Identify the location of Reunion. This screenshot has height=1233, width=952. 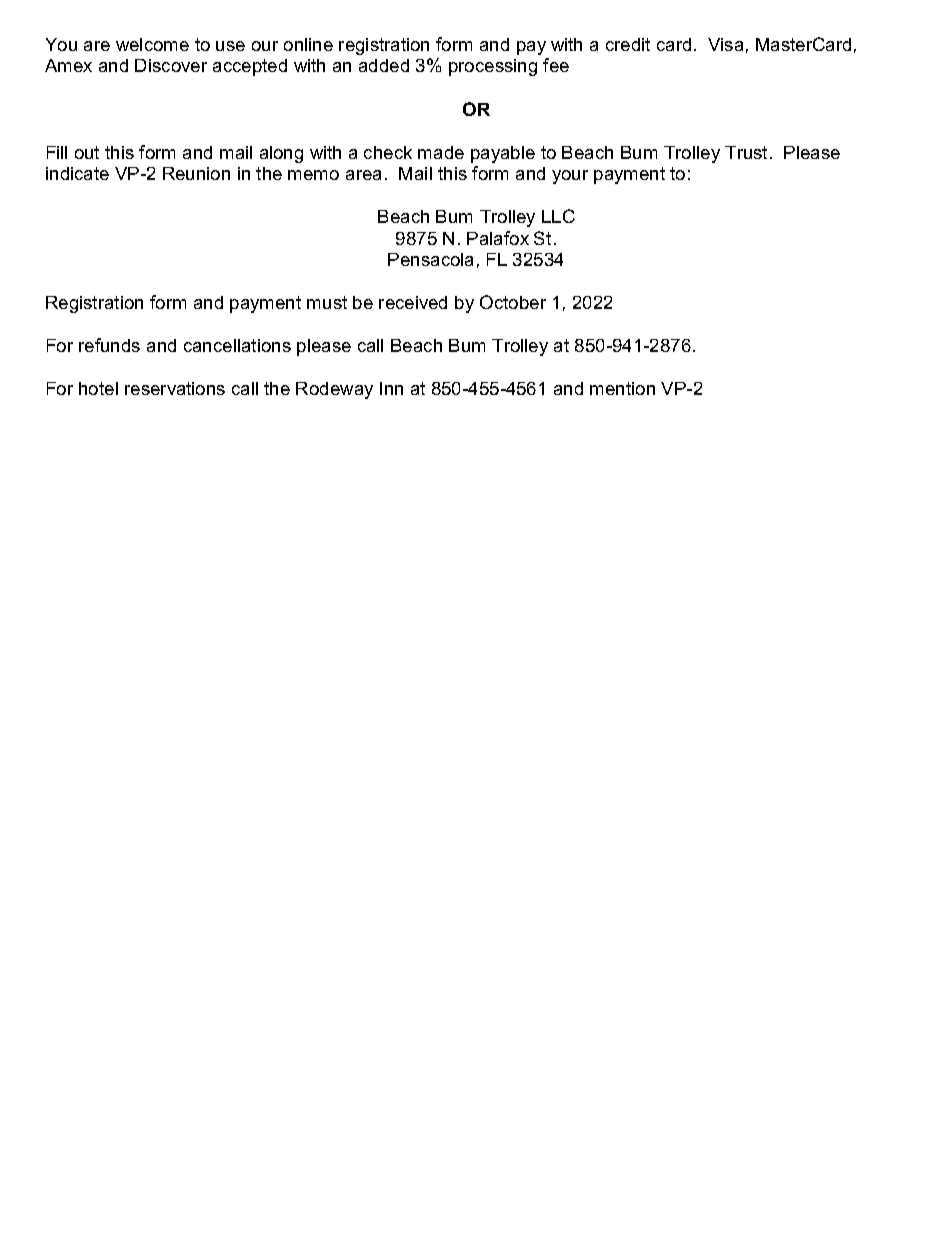
(196, 173).
